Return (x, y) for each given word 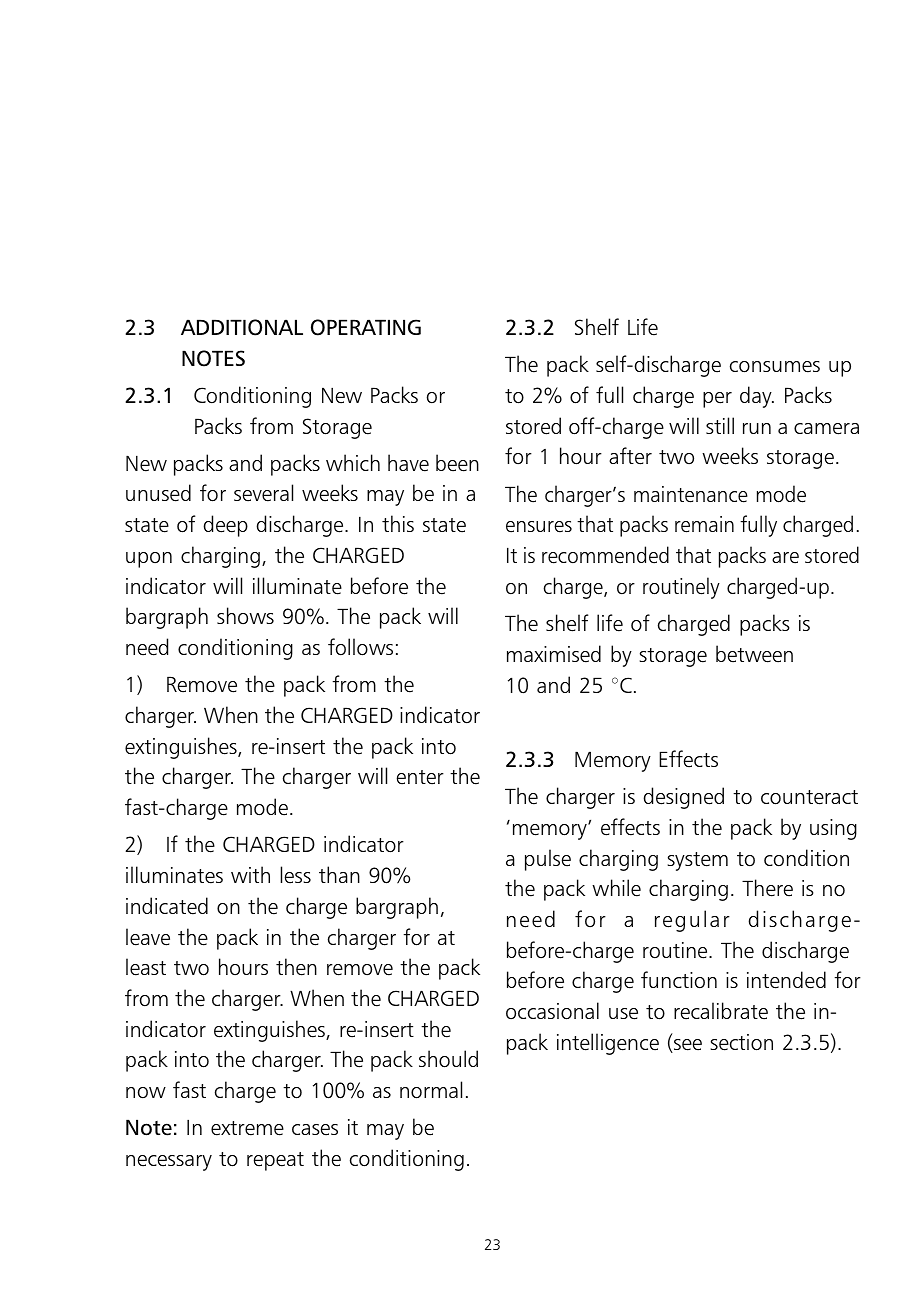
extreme (247, 1128)
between (754, 654)
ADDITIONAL (242, 327)
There (767, 888)
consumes (775, 367)
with (250, 874)
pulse (548, 860)
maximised (554, 654)
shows (245, 615)
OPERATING (366, 327)
